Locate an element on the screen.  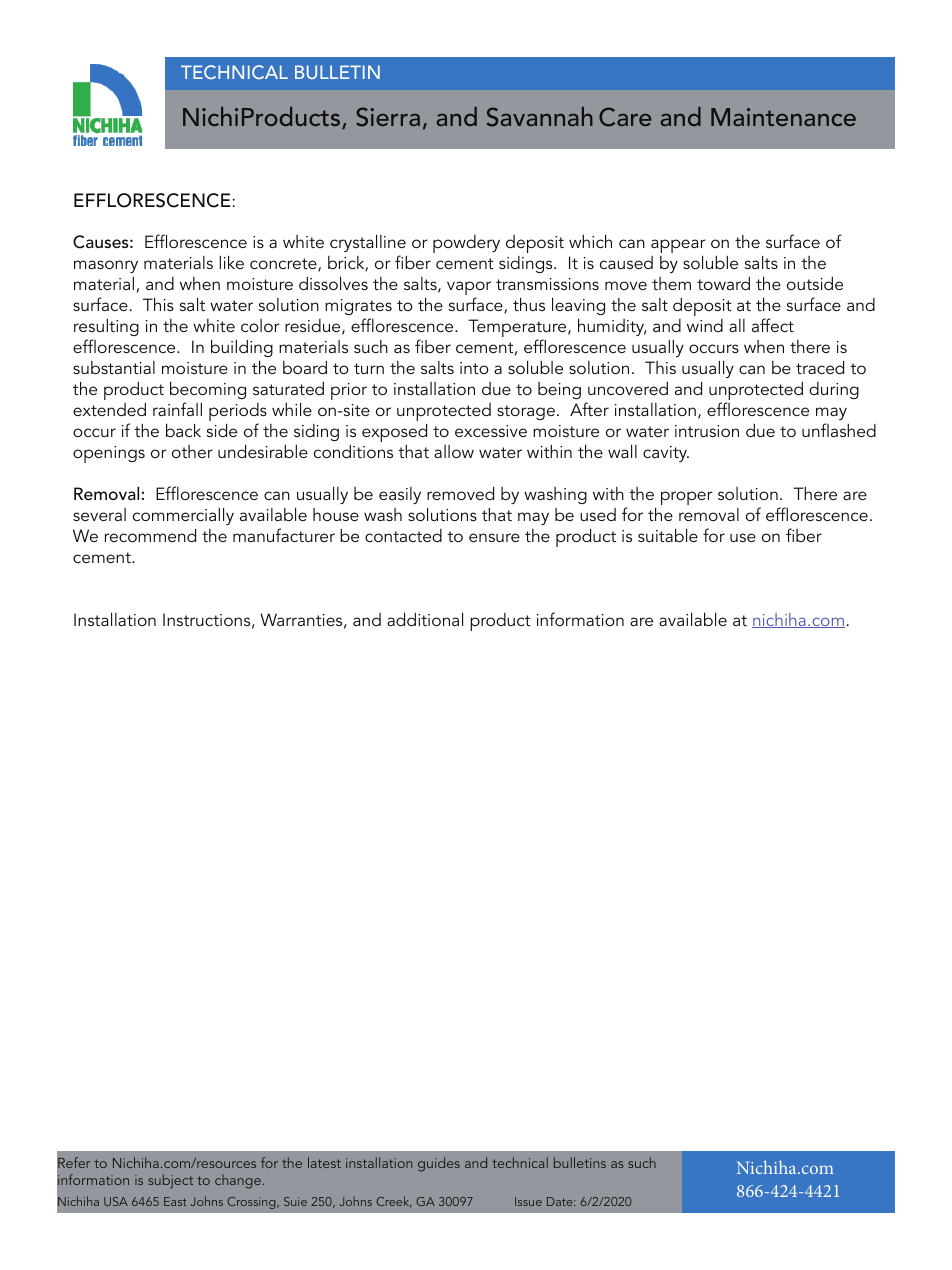
suitable is located at coordinates (668, 535).
